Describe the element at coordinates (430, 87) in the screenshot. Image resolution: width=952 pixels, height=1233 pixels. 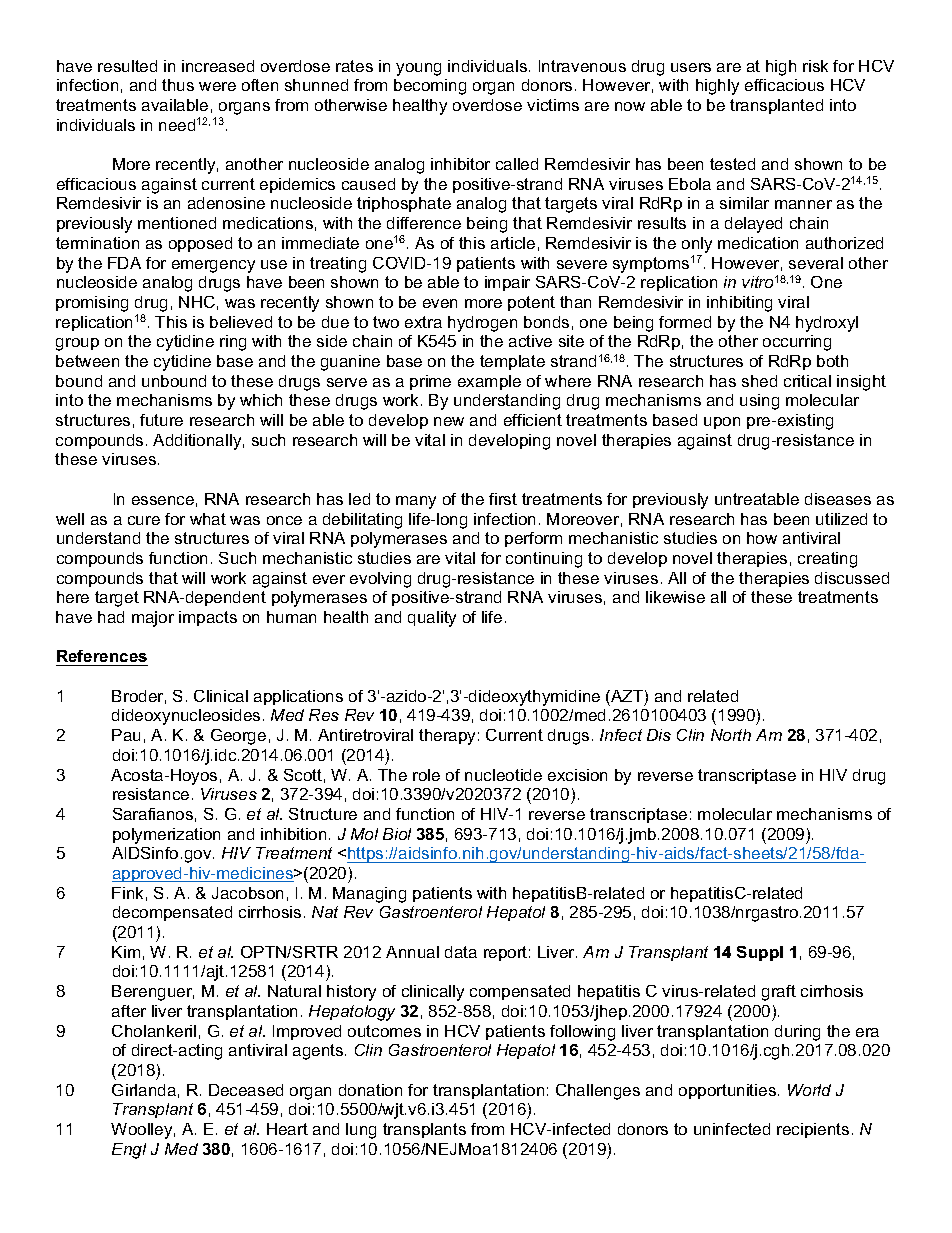
I see `becoming` at that location.
